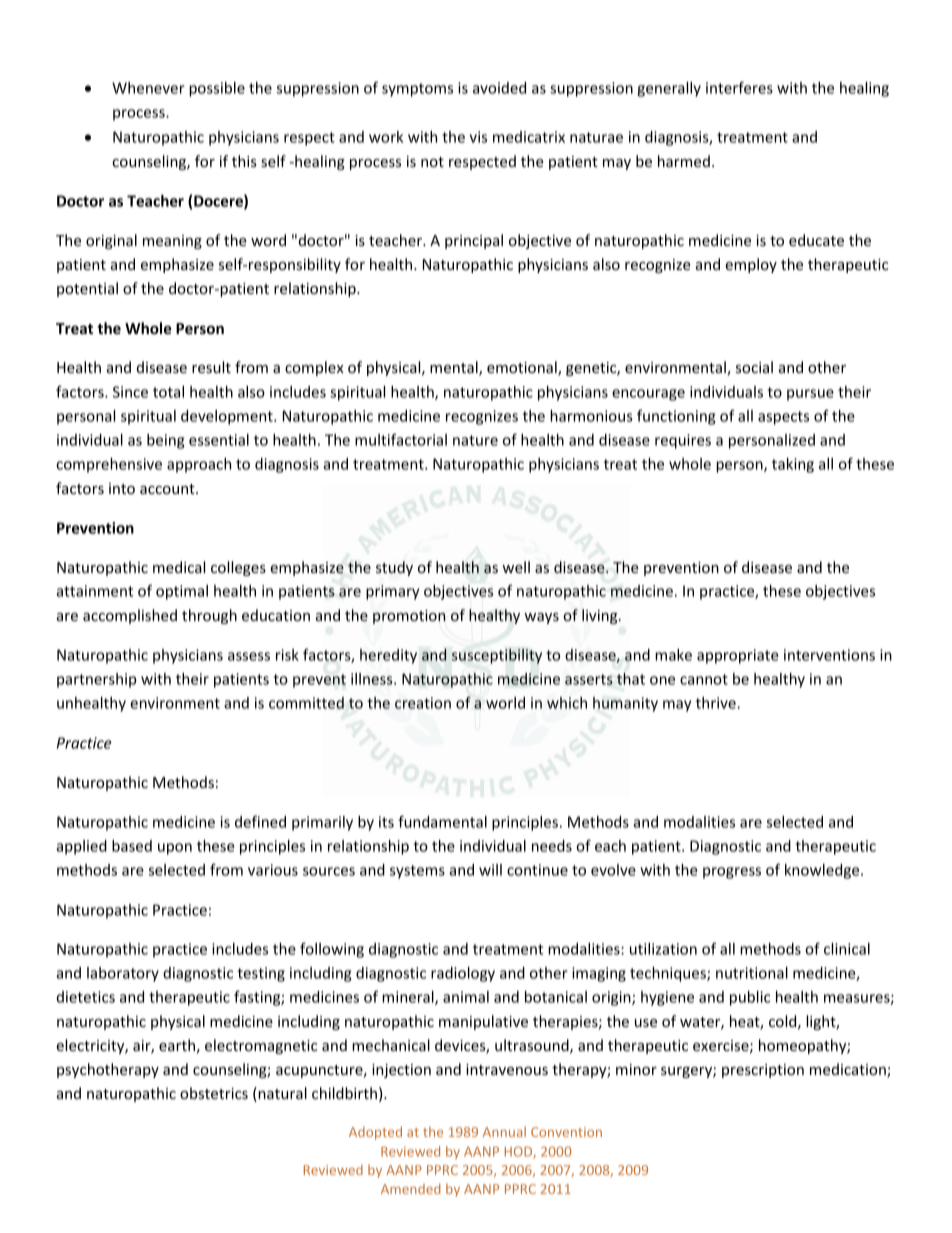 Image resolution: width=952 pixels, height=1233 pixels. What do you see at coordinates (478, 137) in the screenshot?
I see `vis` at bounding box center [478, 137].
